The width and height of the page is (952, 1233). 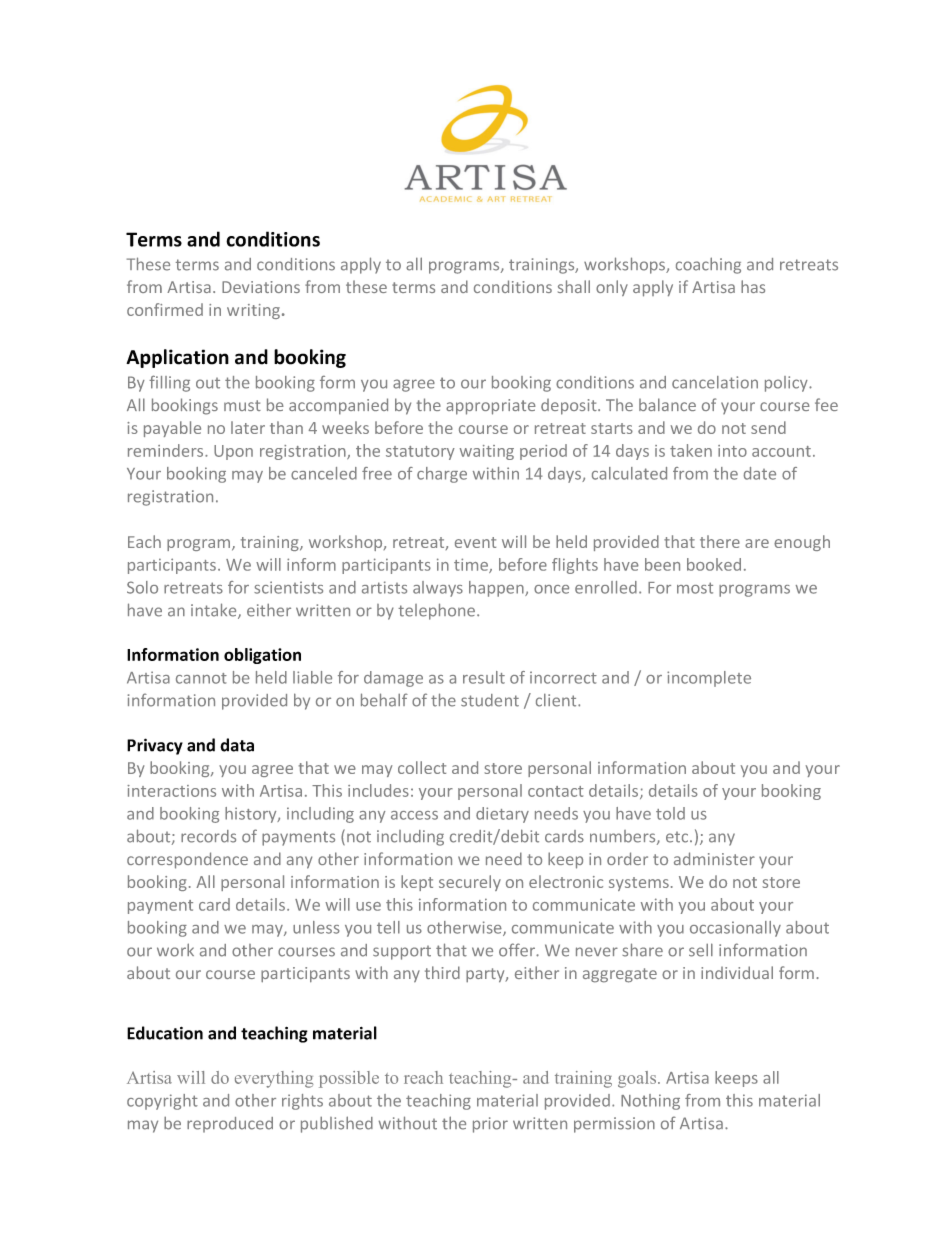 What do you see at coordinates (472, 565) in the page?
I see `time` at bounding box center [472, 565].
